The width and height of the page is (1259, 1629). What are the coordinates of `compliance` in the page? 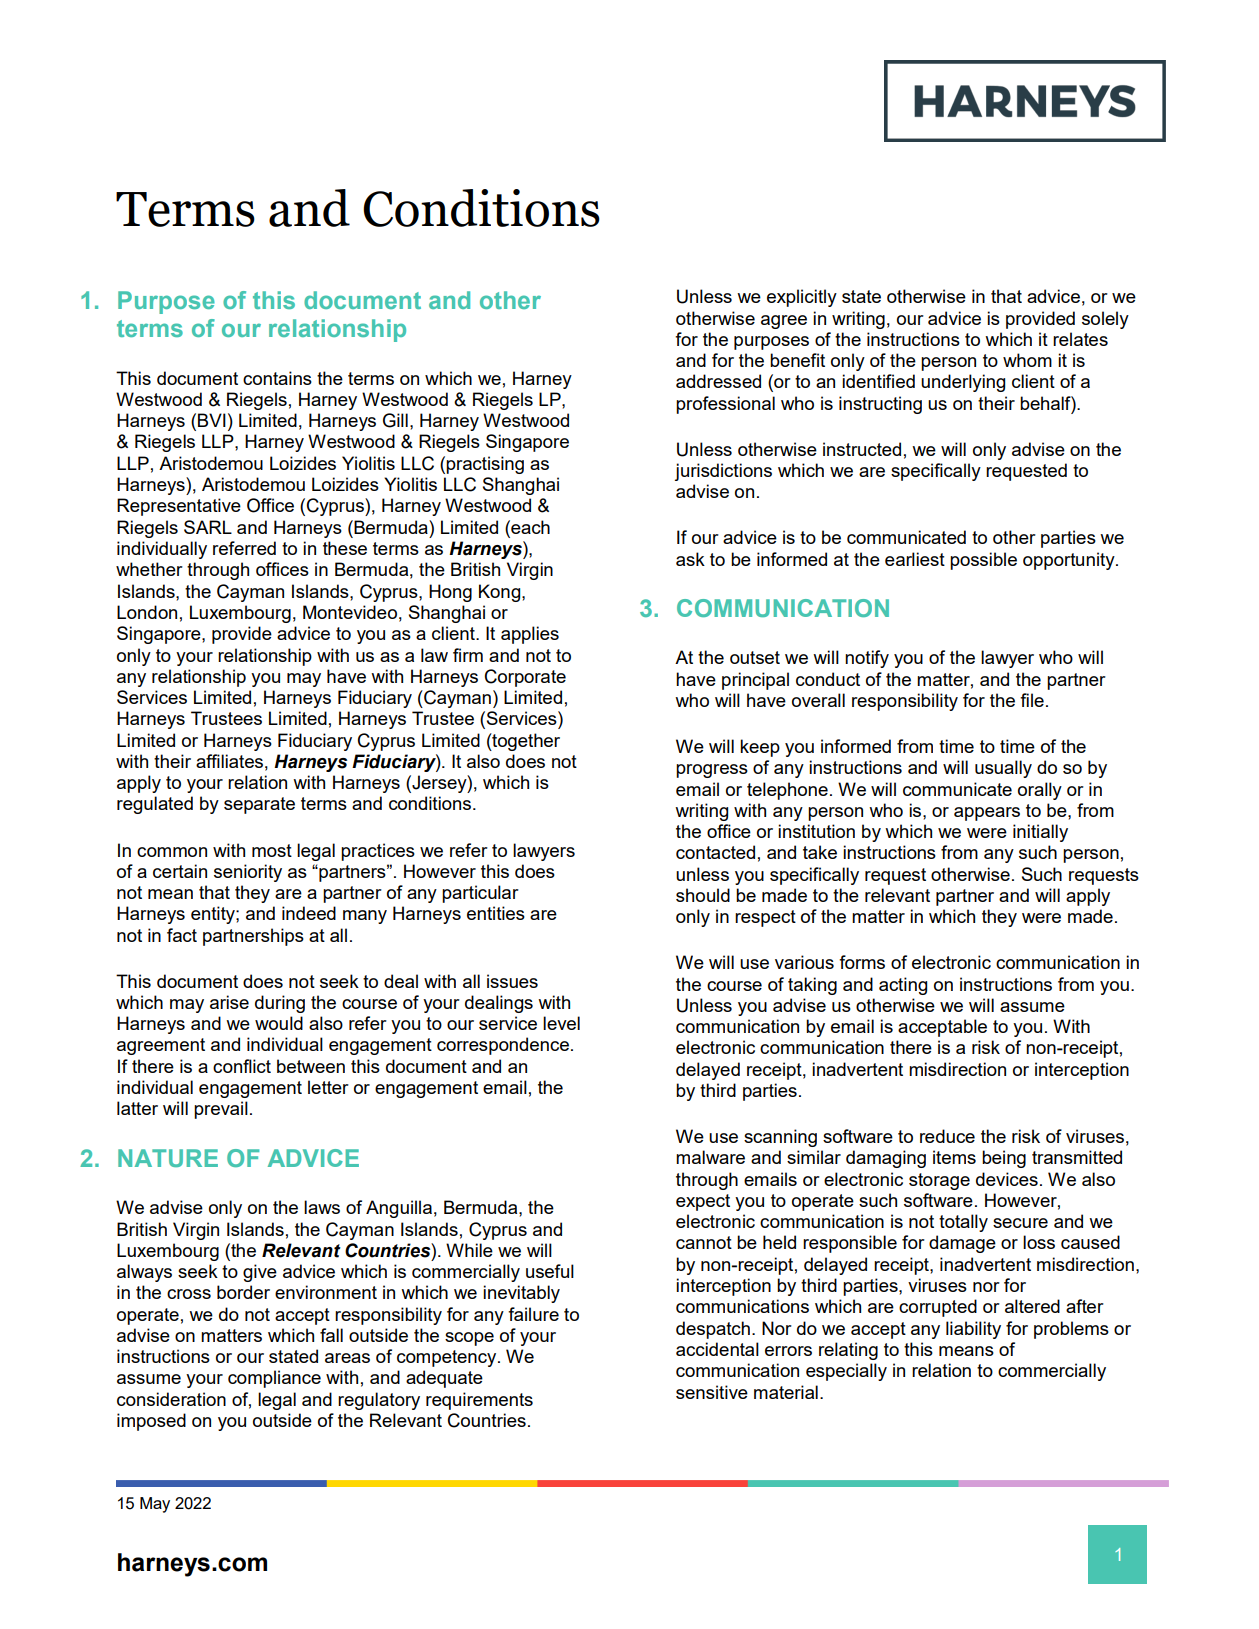 It's located at (274, 1379).
